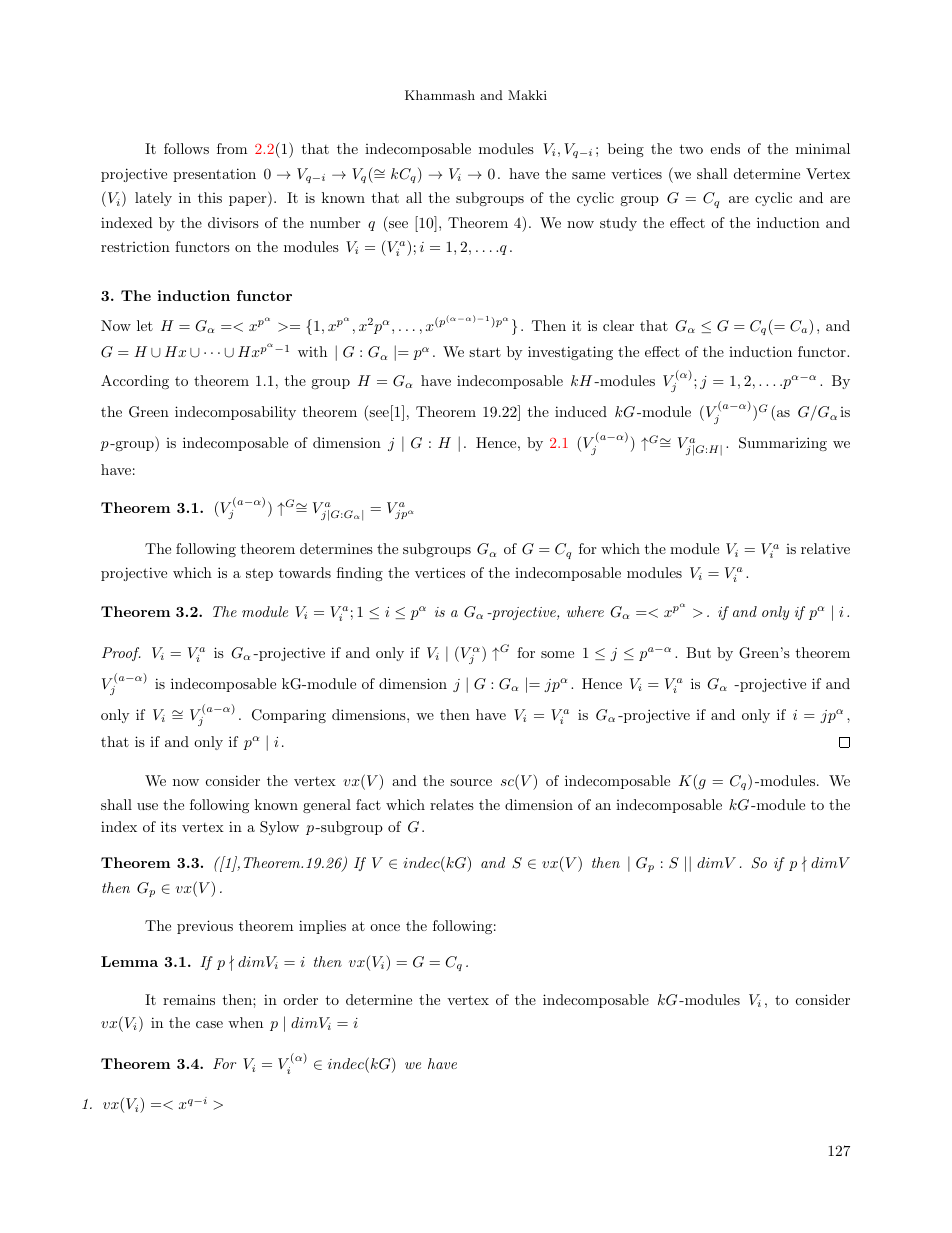 Image resolution: width=952 pixels, height=1233 pixels. I want to click on According, so click(135, 382).
